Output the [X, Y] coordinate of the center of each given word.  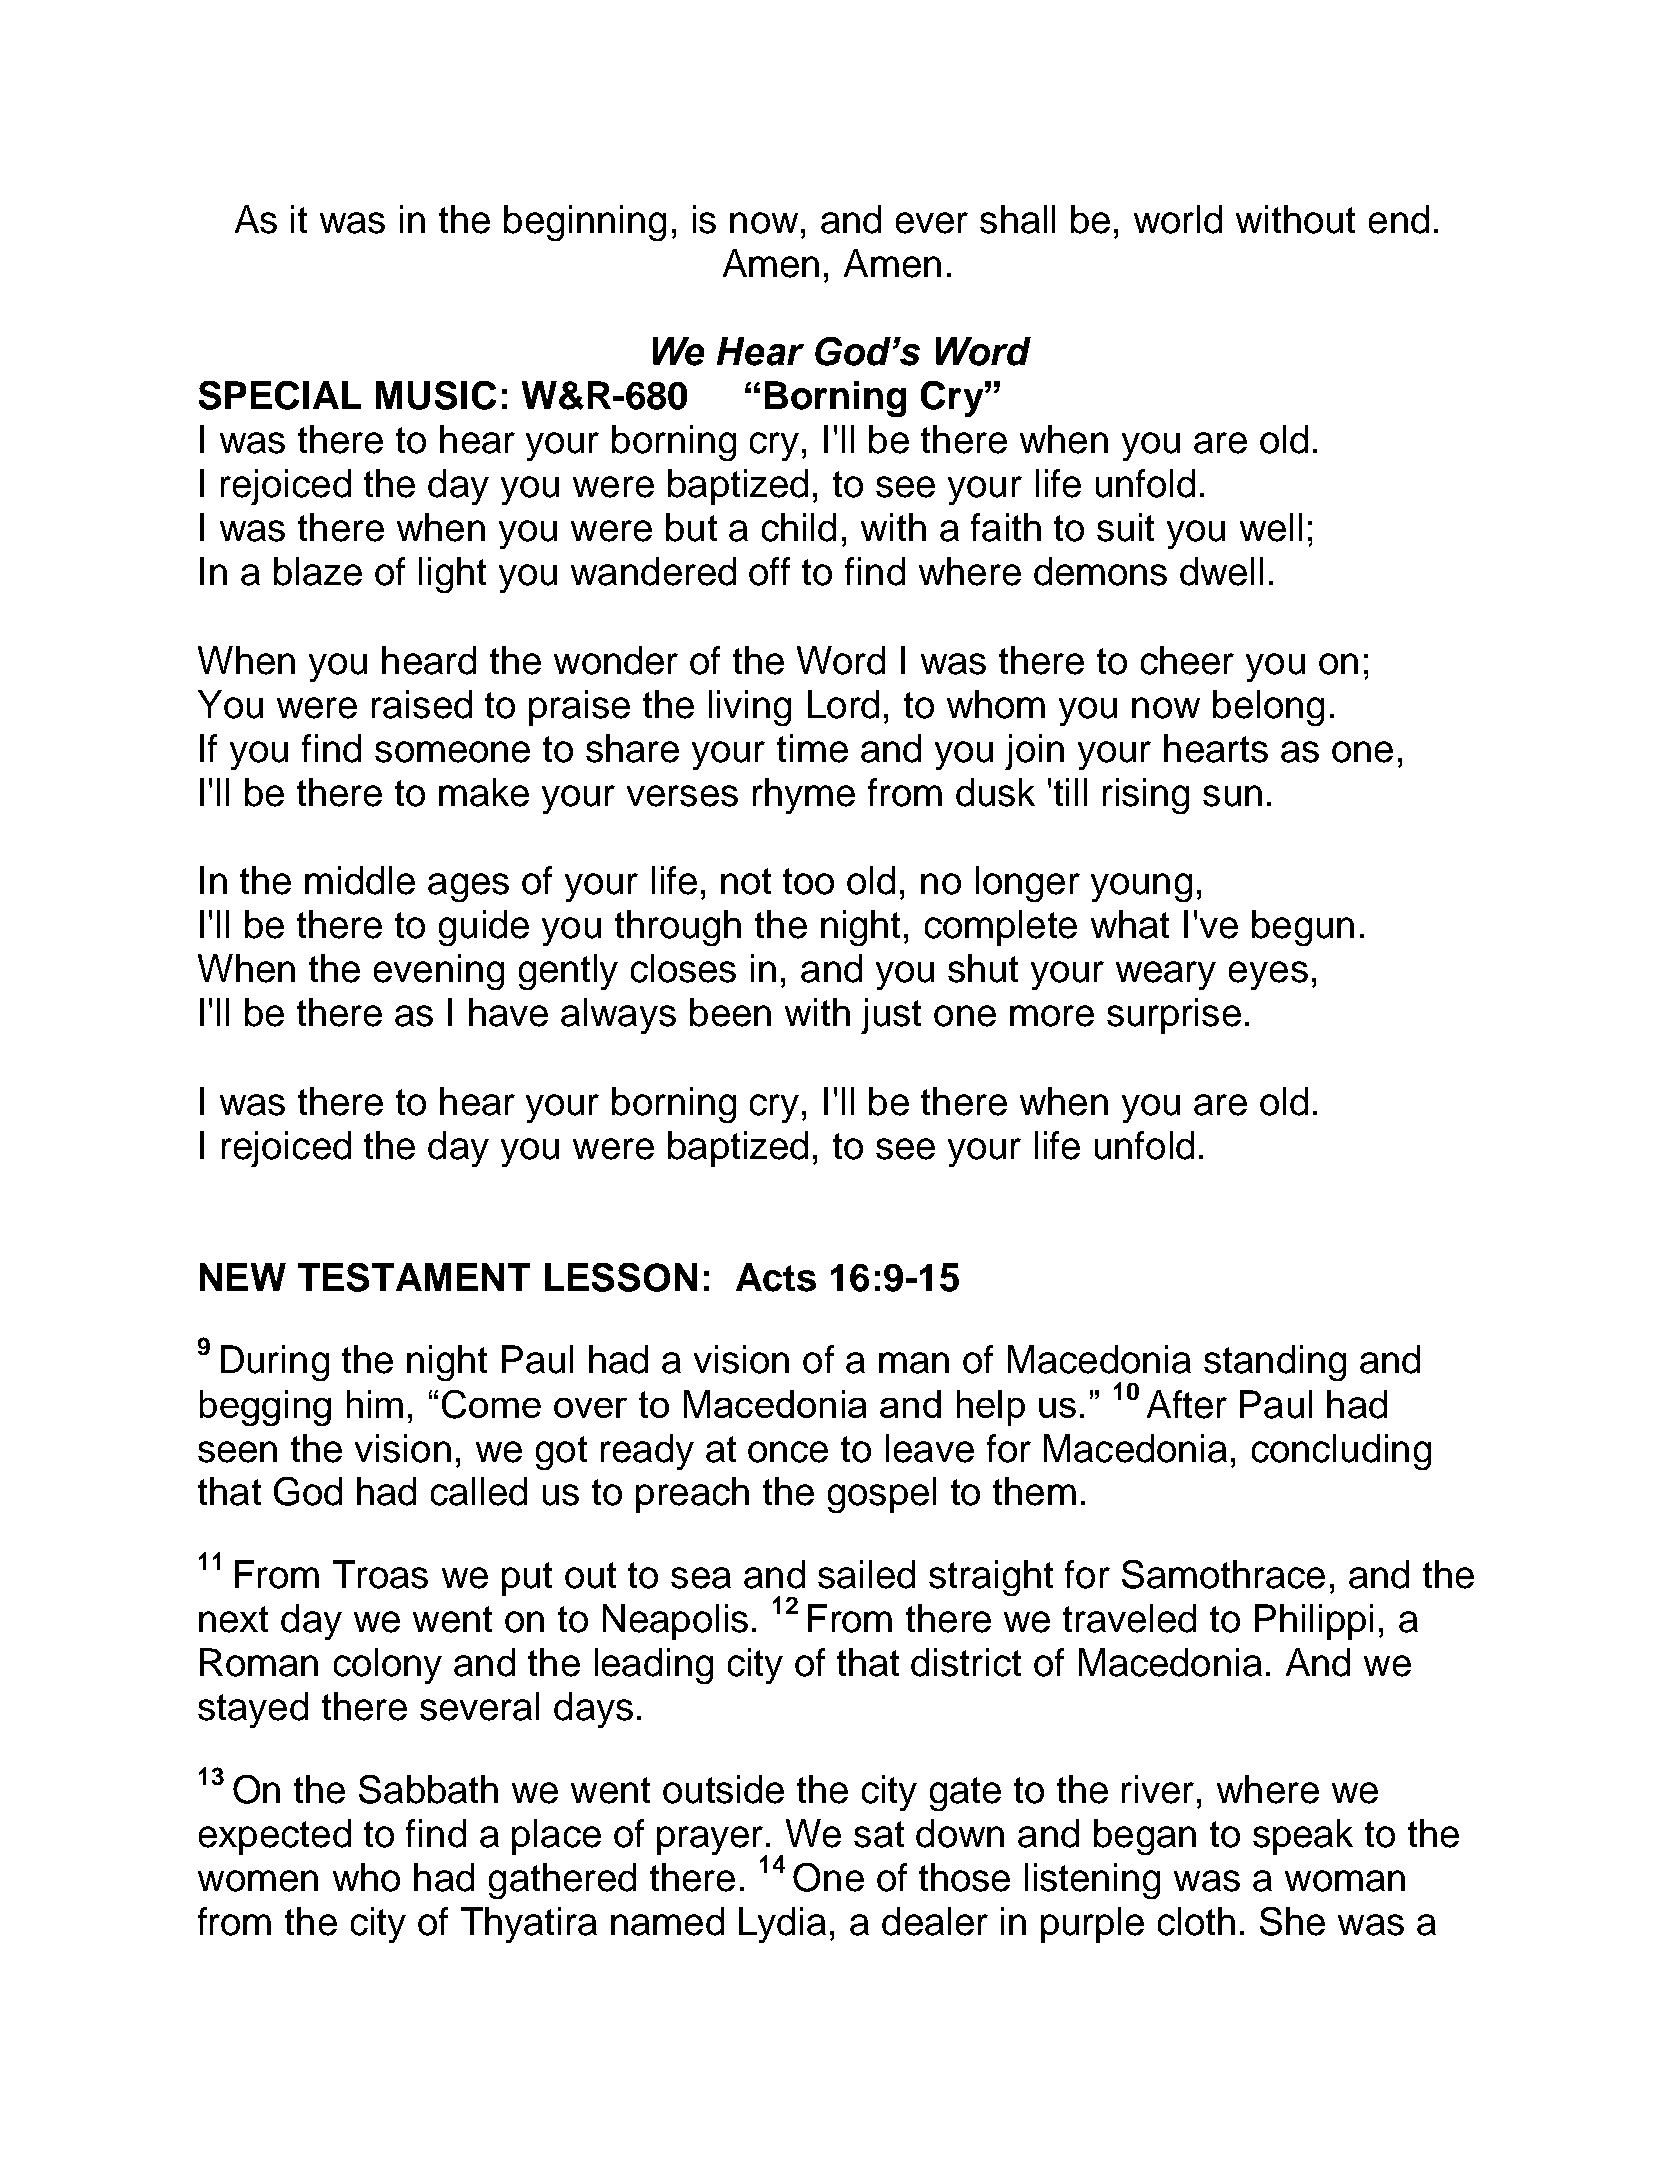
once [788, 1452]
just [891, 1016]
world [1178, 219]
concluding [1341, 1452]
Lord [843, 704]
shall [1017, 219]
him [375, 1404]
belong [1268, 708]
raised [422, 704]
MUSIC [436, 395]
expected [275, 1837]
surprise [1174, 1016]
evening [439, 972]
